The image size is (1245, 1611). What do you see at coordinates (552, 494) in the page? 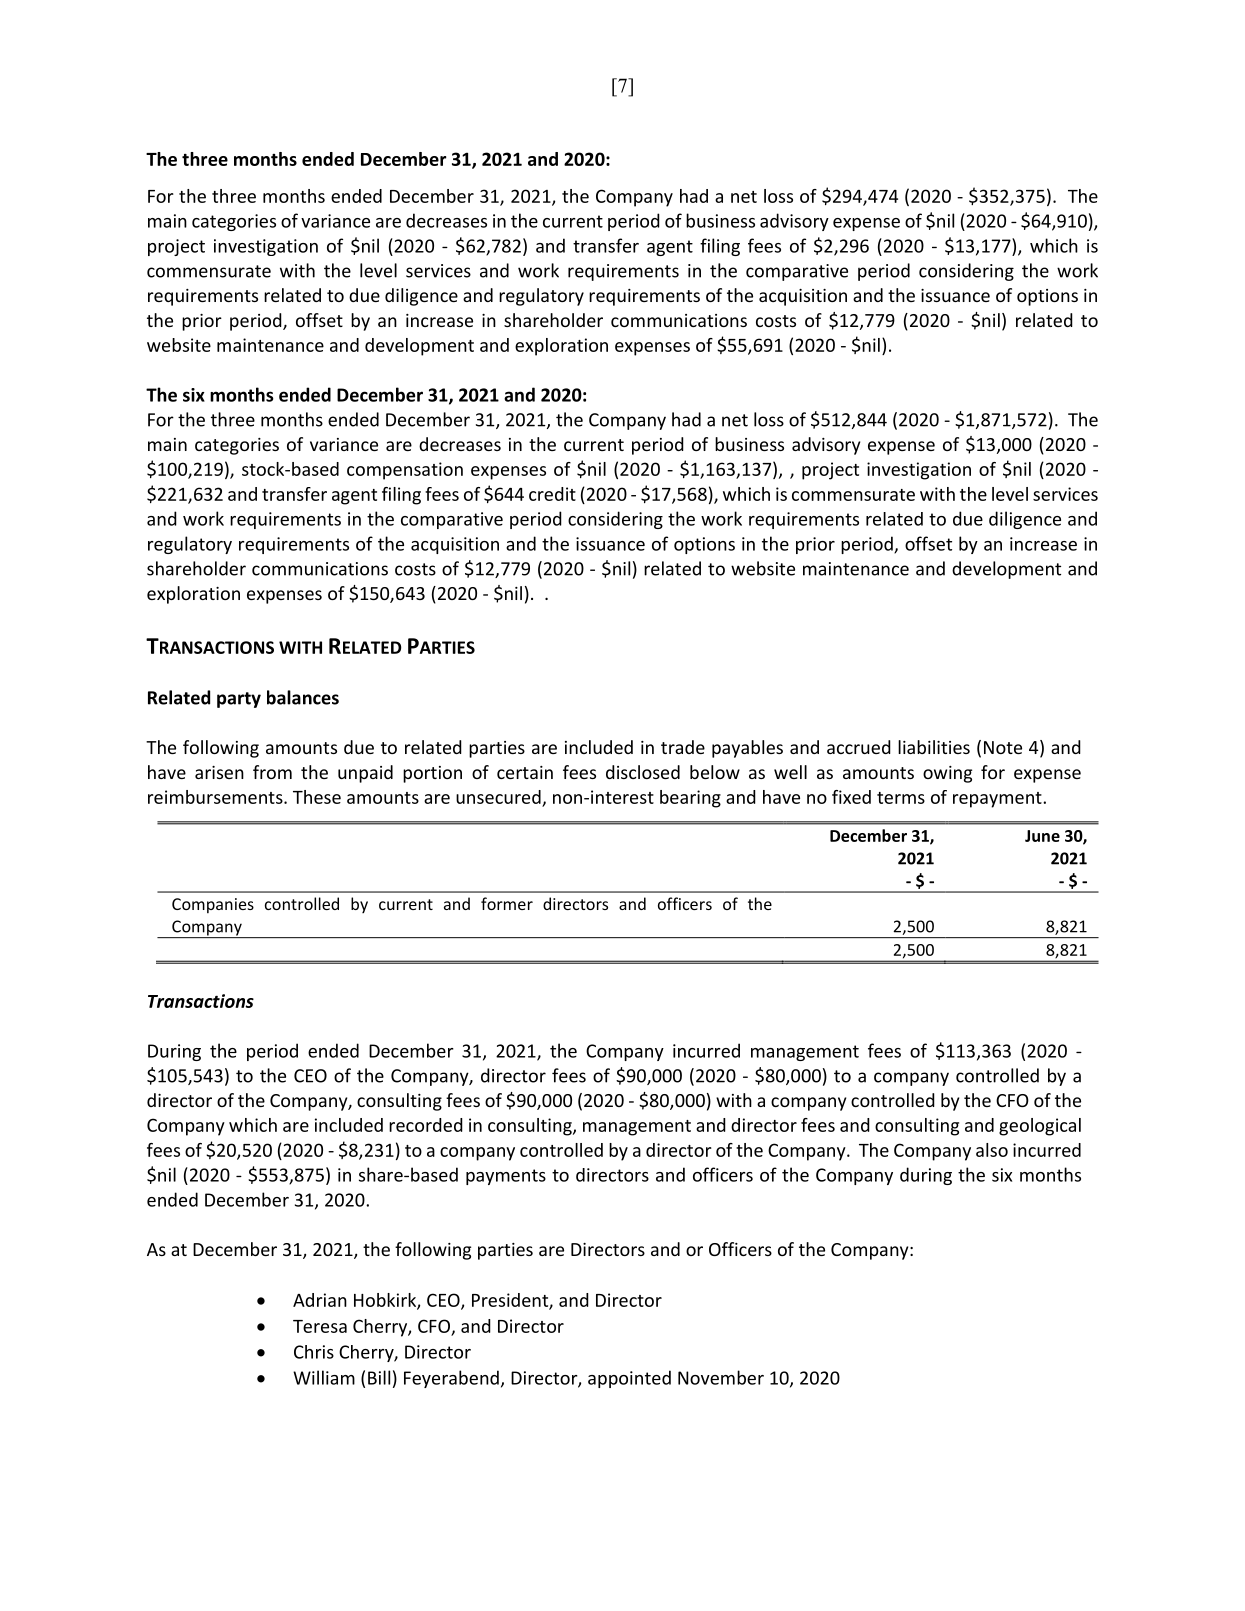
I see `credit` at bounding box center [552, 494].
